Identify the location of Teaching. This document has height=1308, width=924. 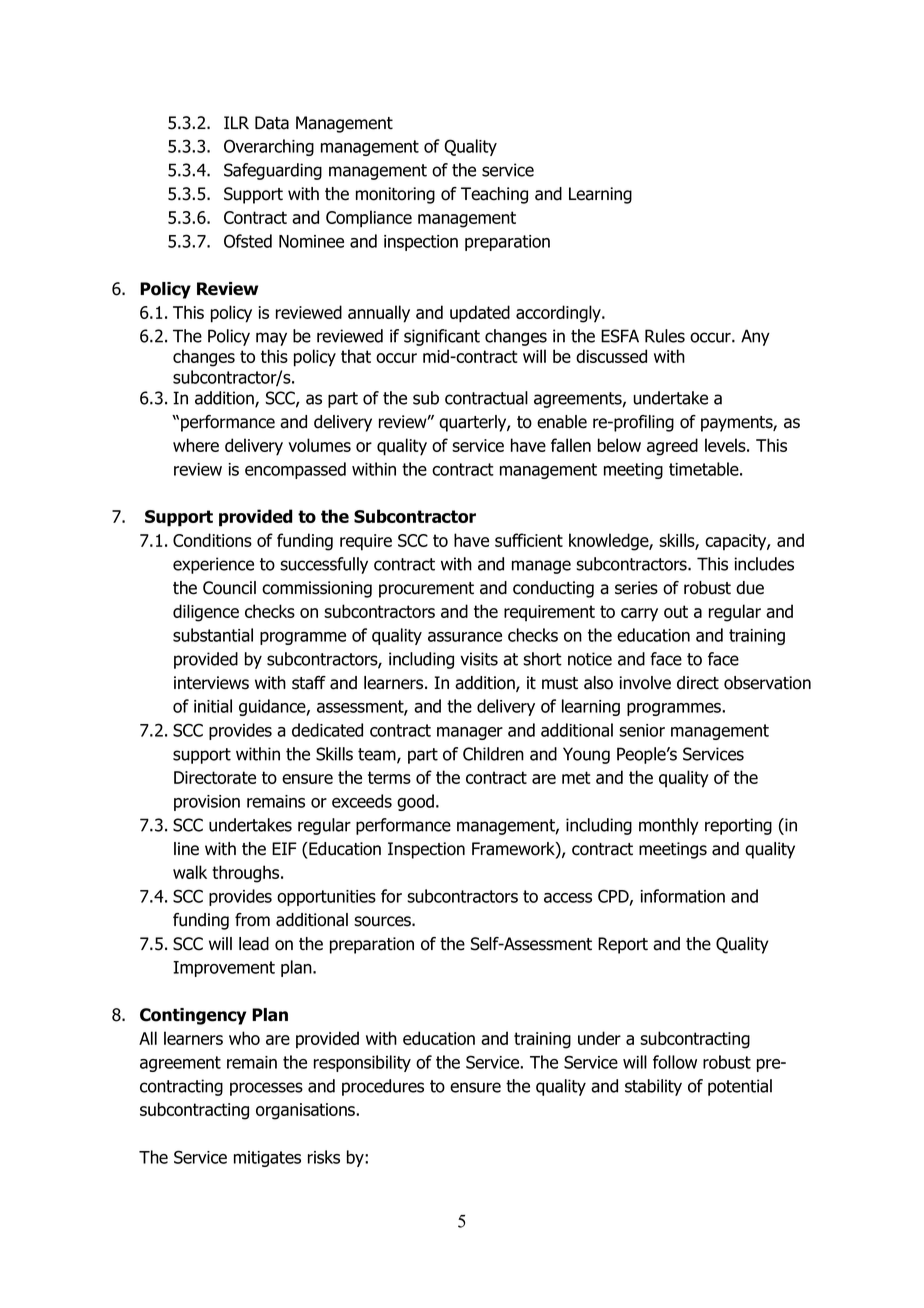
(494, 195).
